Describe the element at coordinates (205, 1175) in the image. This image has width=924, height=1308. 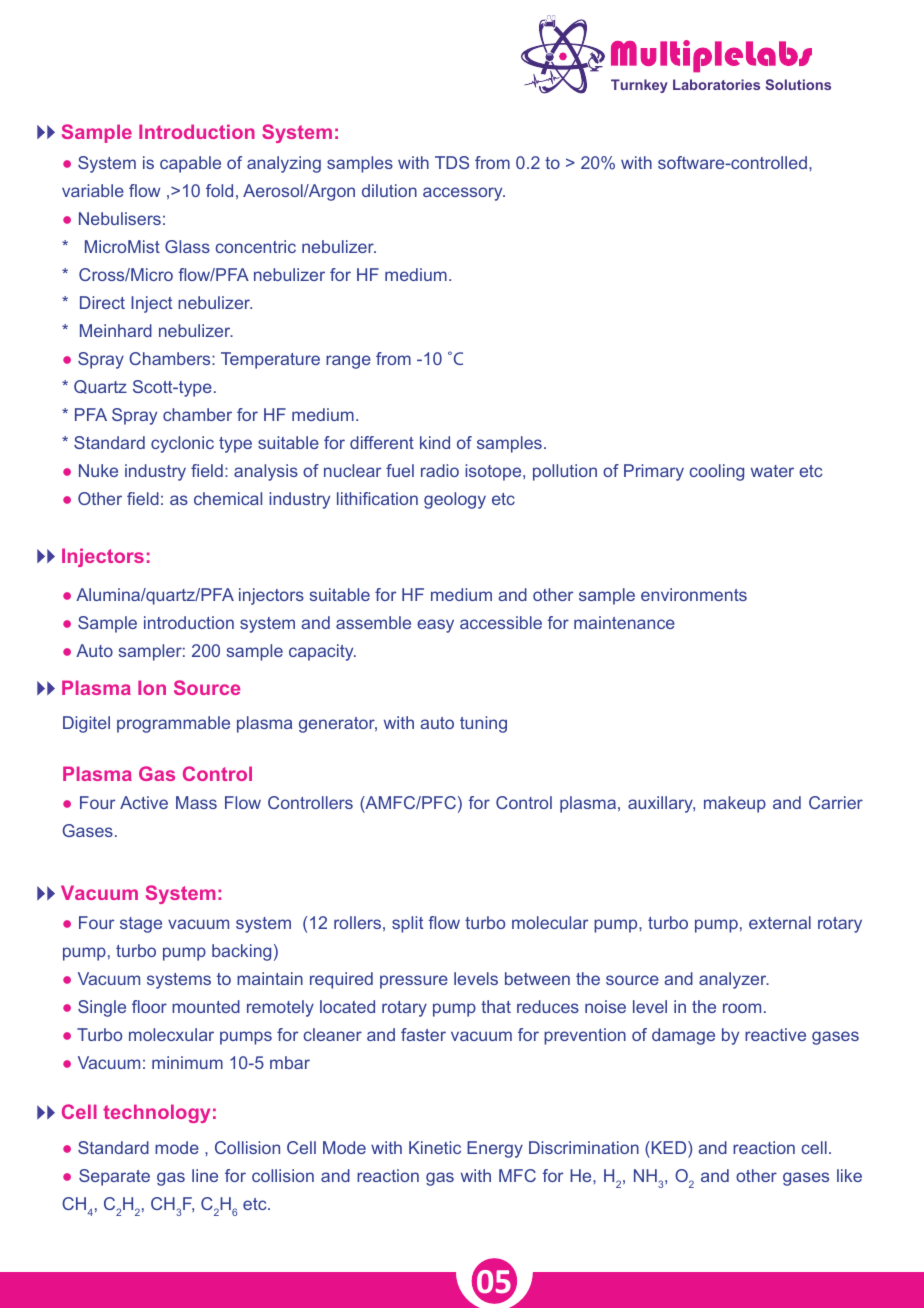
I see `line` at that location.
